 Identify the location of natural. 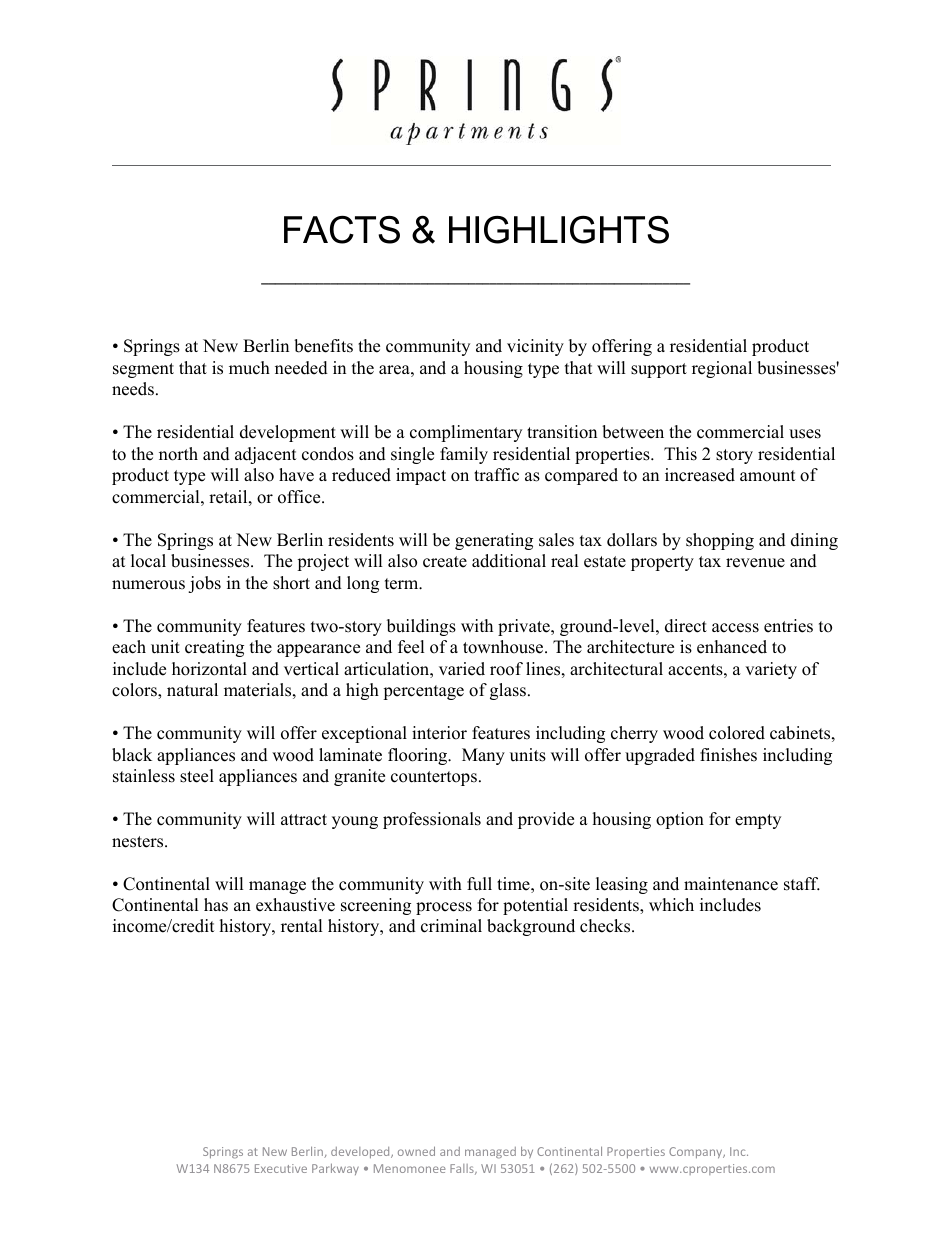
(192, 690).
